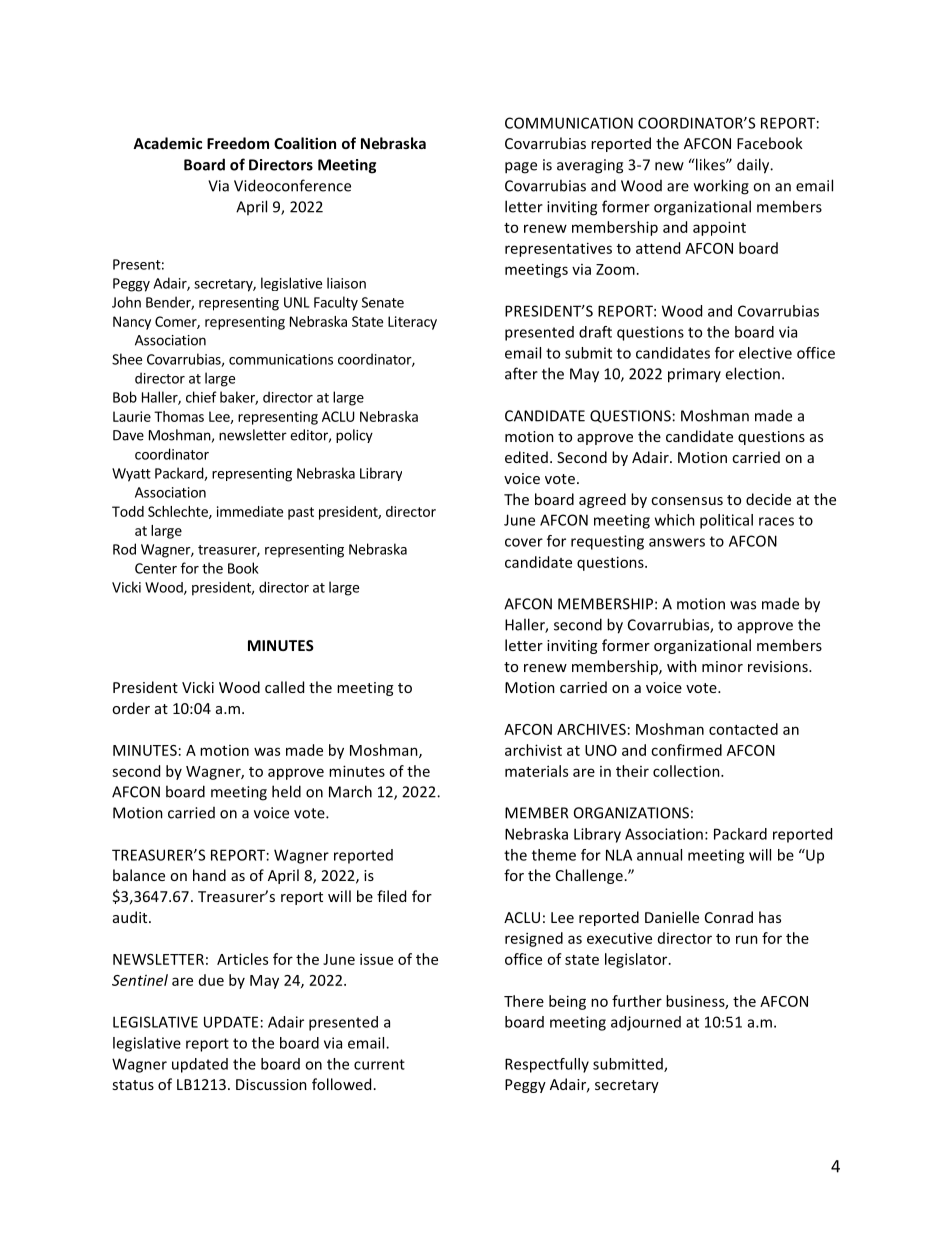  Describe the element at coordinates (271, 1084) in the document. I see `Discussion` at that location.
